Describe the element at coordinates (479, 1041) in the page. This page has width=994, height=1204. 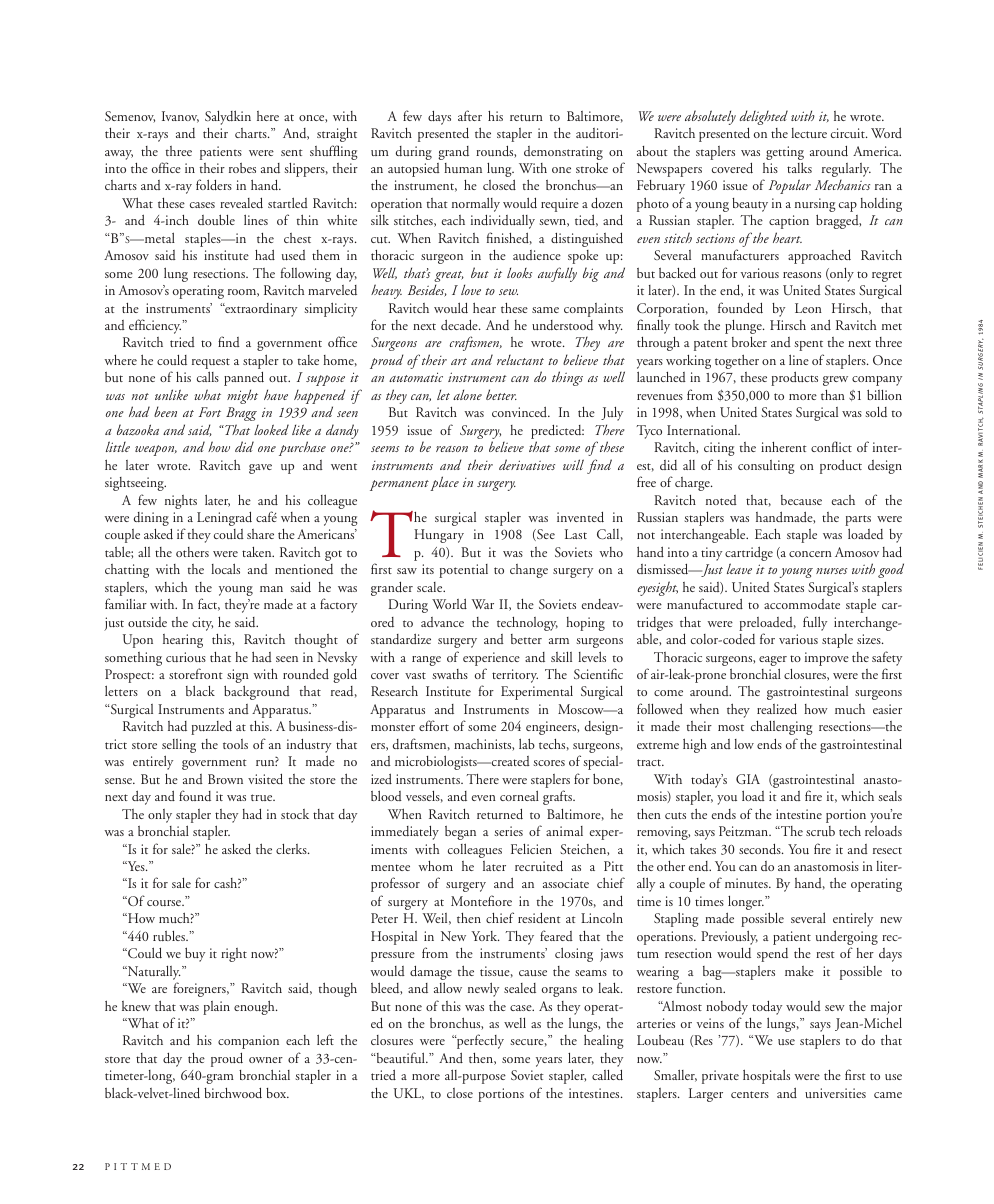
I see `perfectly` at that location.
